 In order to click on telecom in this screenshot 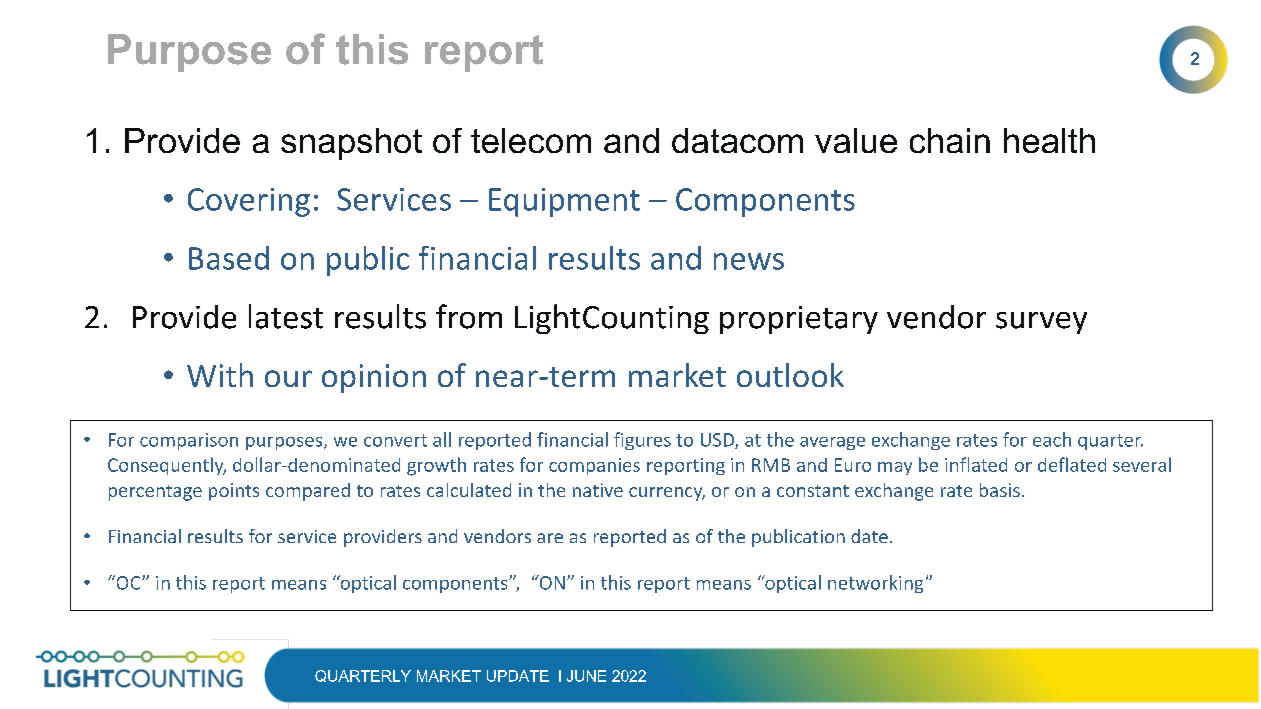, I will do `click(531, 140)`.
